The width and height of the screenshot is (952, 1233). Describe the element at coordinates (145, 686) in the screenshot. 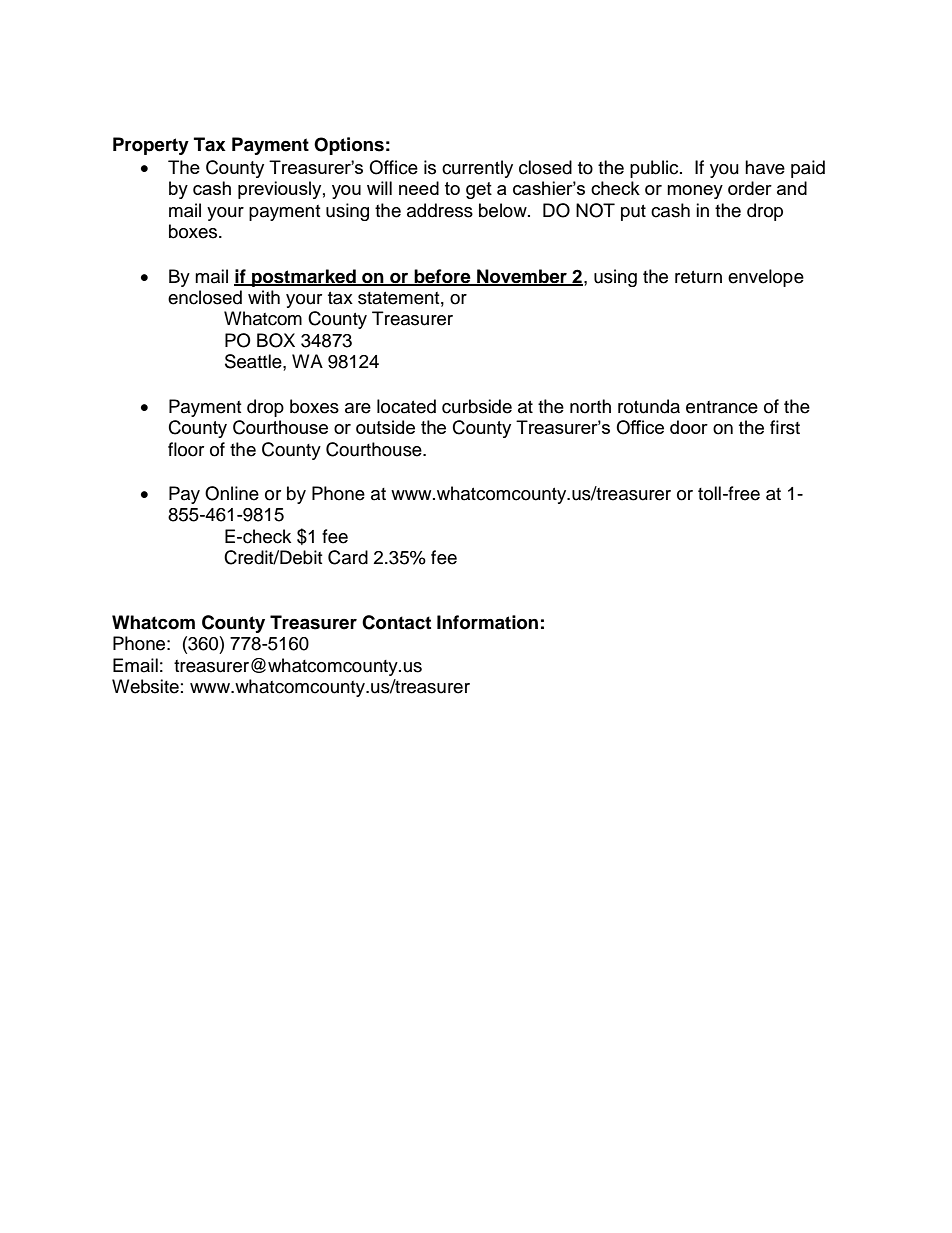

I see `Website` at that location.
